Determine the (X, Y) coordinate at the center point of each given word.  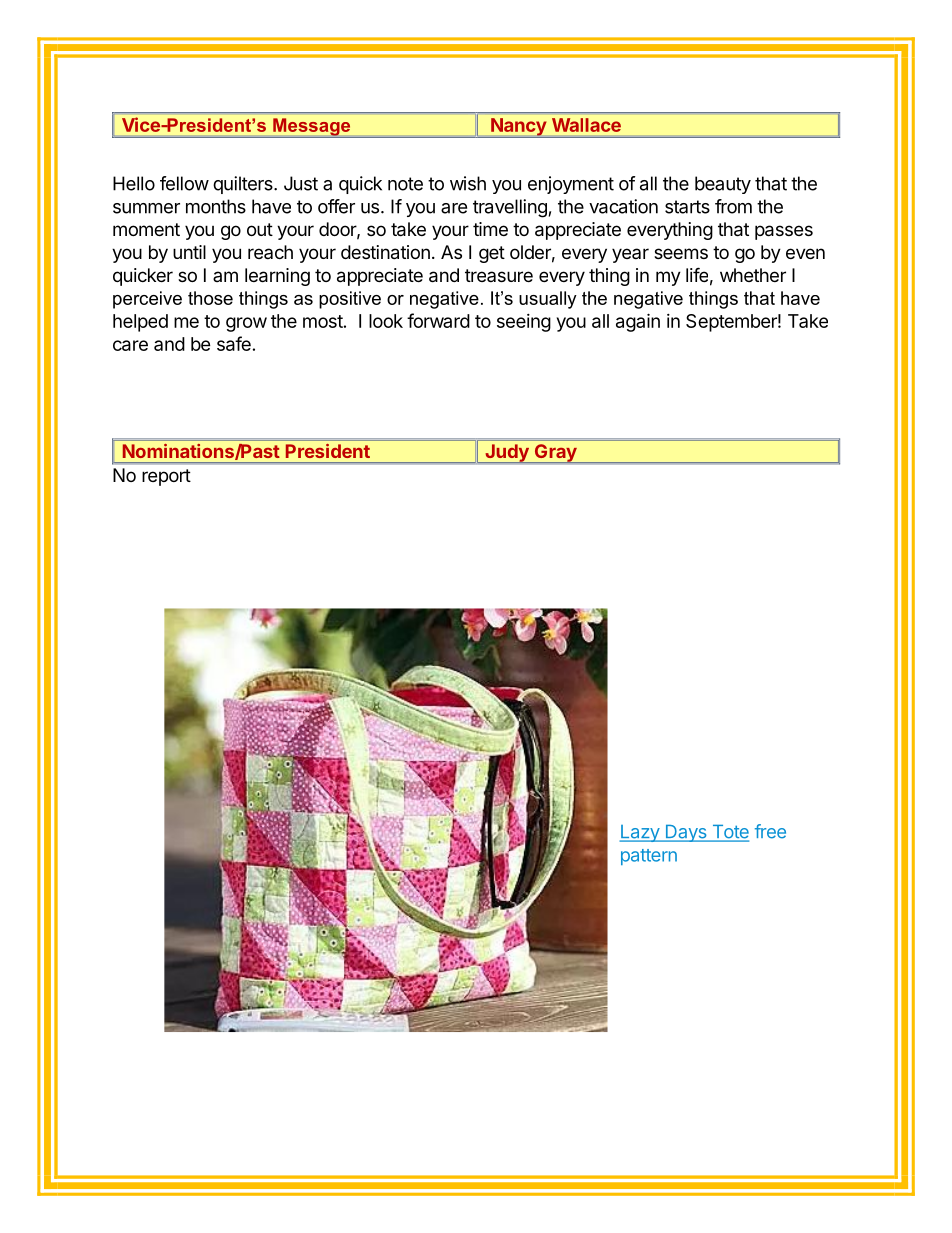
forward (438, 320)
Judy (507, 453)
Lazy (640, 833)
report (166, 477)
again (638, 322)
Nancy (518, 128)
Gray (555, 453)
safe (234, 343)
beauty (723, 185)
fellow (184, 183)
